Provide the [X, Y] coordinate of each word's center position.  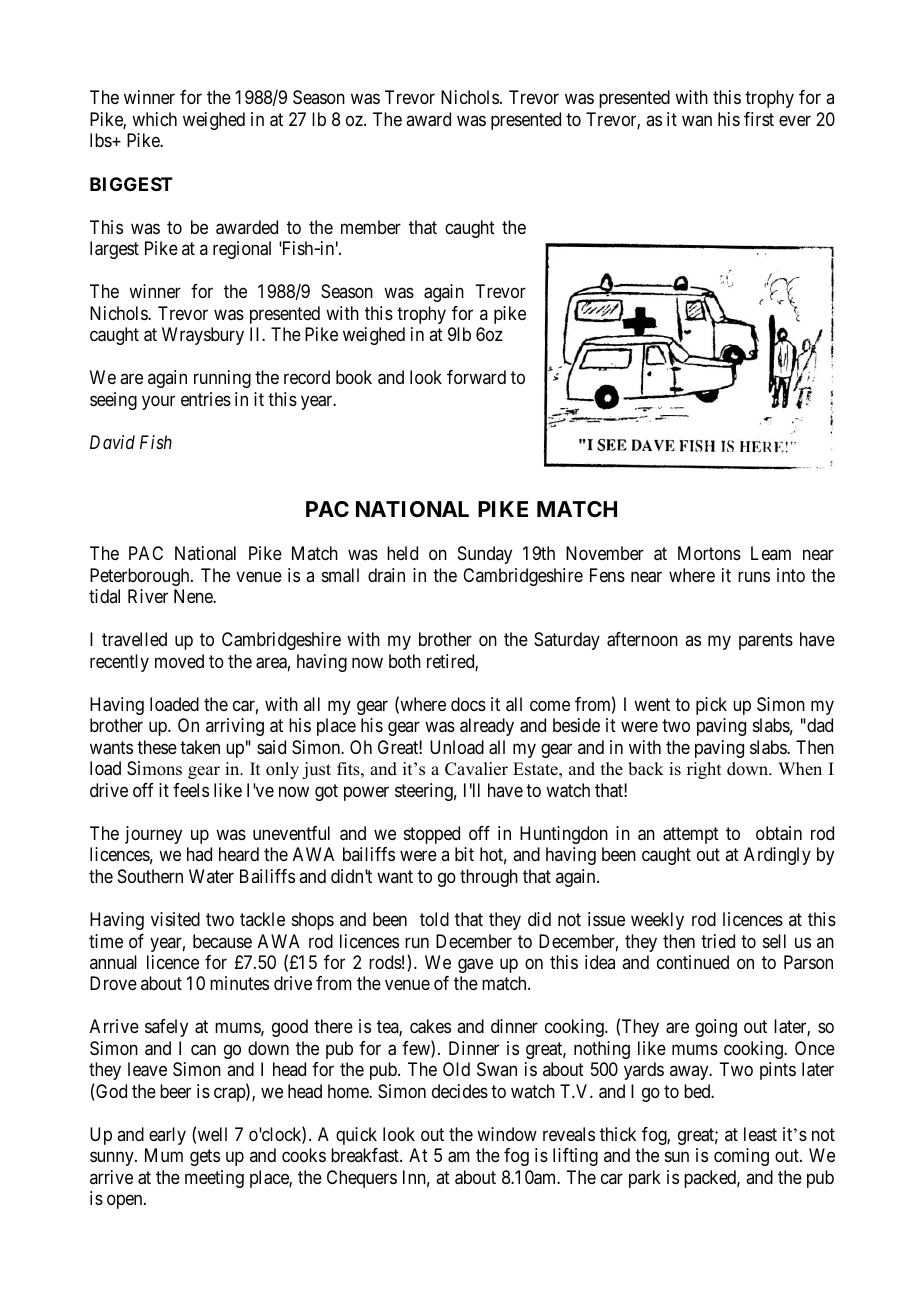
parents [766, 642]
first [759, 119]
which [154, 119]
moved [179, 661]
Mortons [709, 553]
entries [206, 399]
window [507, 1134]
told [434, 919]
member [371, 227]
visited [175, 919]
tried [718, 941]
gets [205, 1158]
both [405, 661]
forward [476, 377]
